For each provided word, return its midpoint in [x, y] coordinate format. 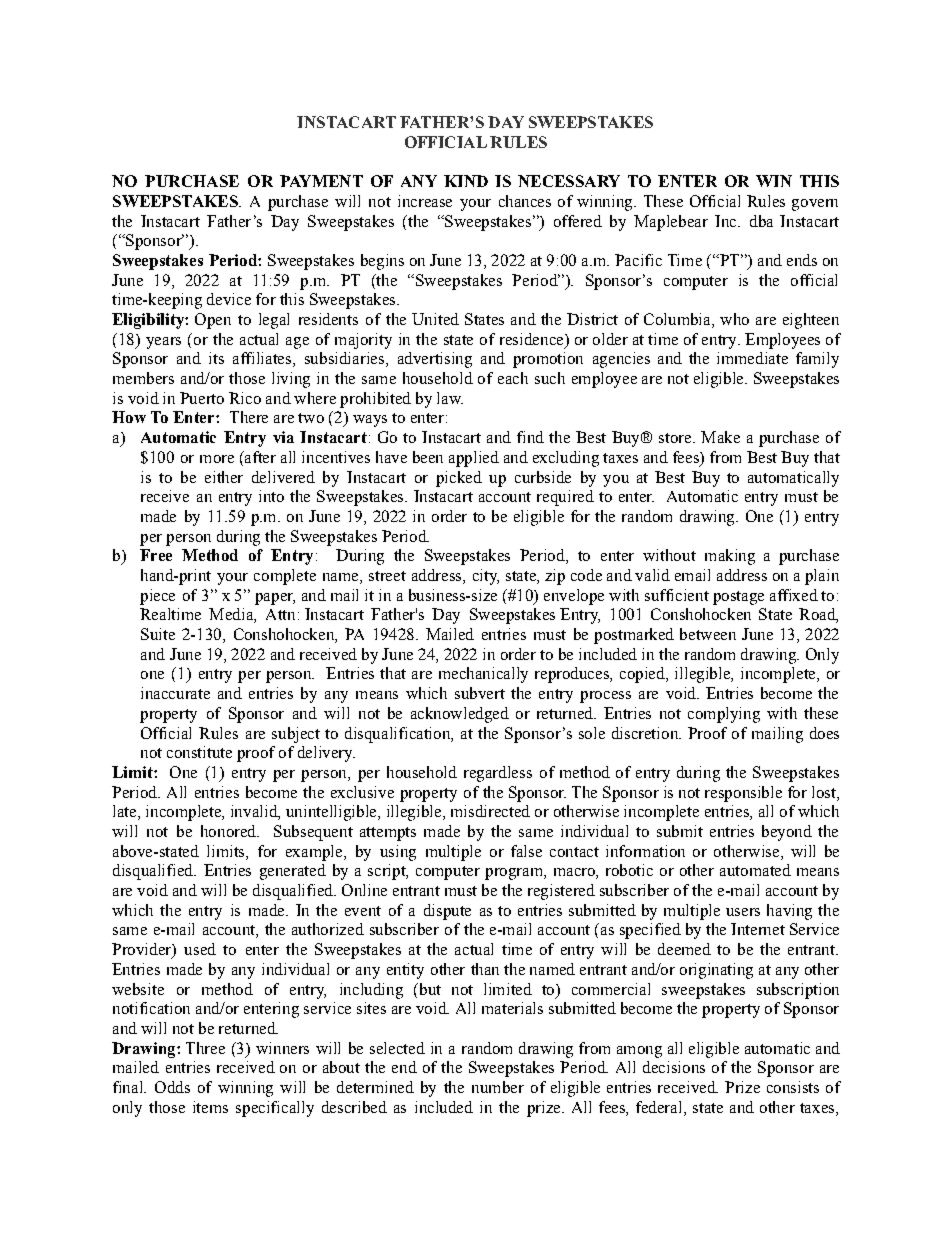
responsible [743, 794]
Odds [172, 1087]
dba [761, 221]
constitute [199, 752]
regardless [498, 774]
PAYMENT [321, 181]
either [224, 477]
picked [459, 479]
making [730, 557]
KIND [466, 181]
